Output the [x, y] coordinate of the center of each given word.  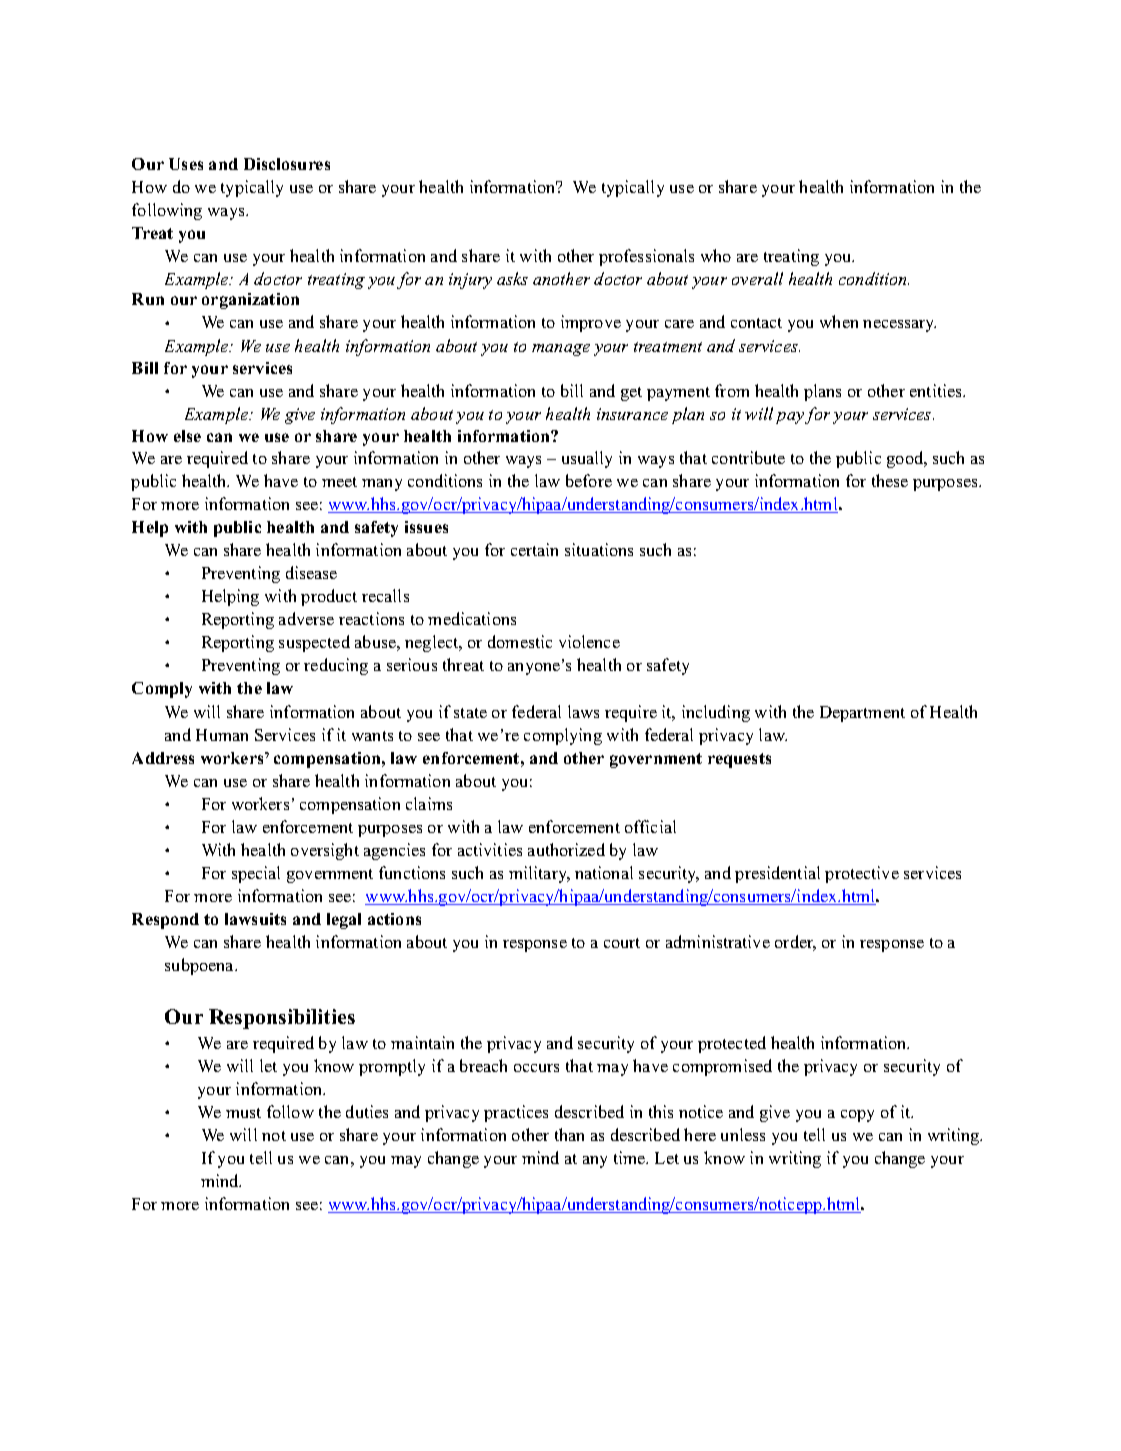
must [243, 1113]
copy [857, 1116]
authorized [566, 849]
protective [862, 874]
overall [757, 278]
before [589, 480]
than [569, 1134]
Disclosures [287, 164]
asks [512, 278]
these [890, 480]
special [256, 874]
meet [339, 482]
